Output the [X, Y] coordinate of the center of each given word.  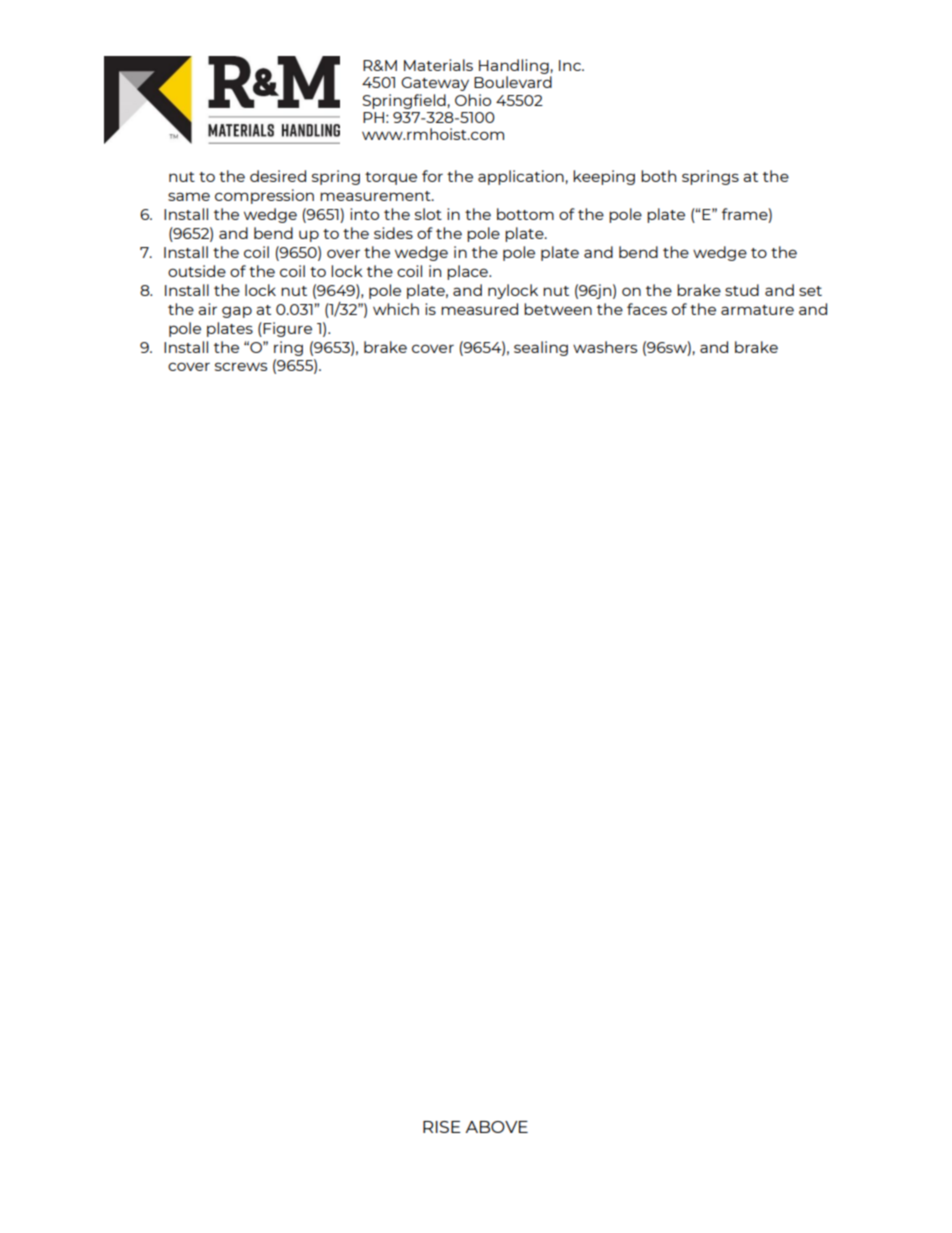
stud [742, 290]
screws [241, 366]
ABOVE [496, 1127]
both [658, 176]
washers [605, 347]
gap [237, 312]
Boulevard [513, 82]
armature [757, 310]
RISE [442, 1127]
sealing [541, 348]
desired [278, 176]
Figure [287, 329]
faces [647, 309]
